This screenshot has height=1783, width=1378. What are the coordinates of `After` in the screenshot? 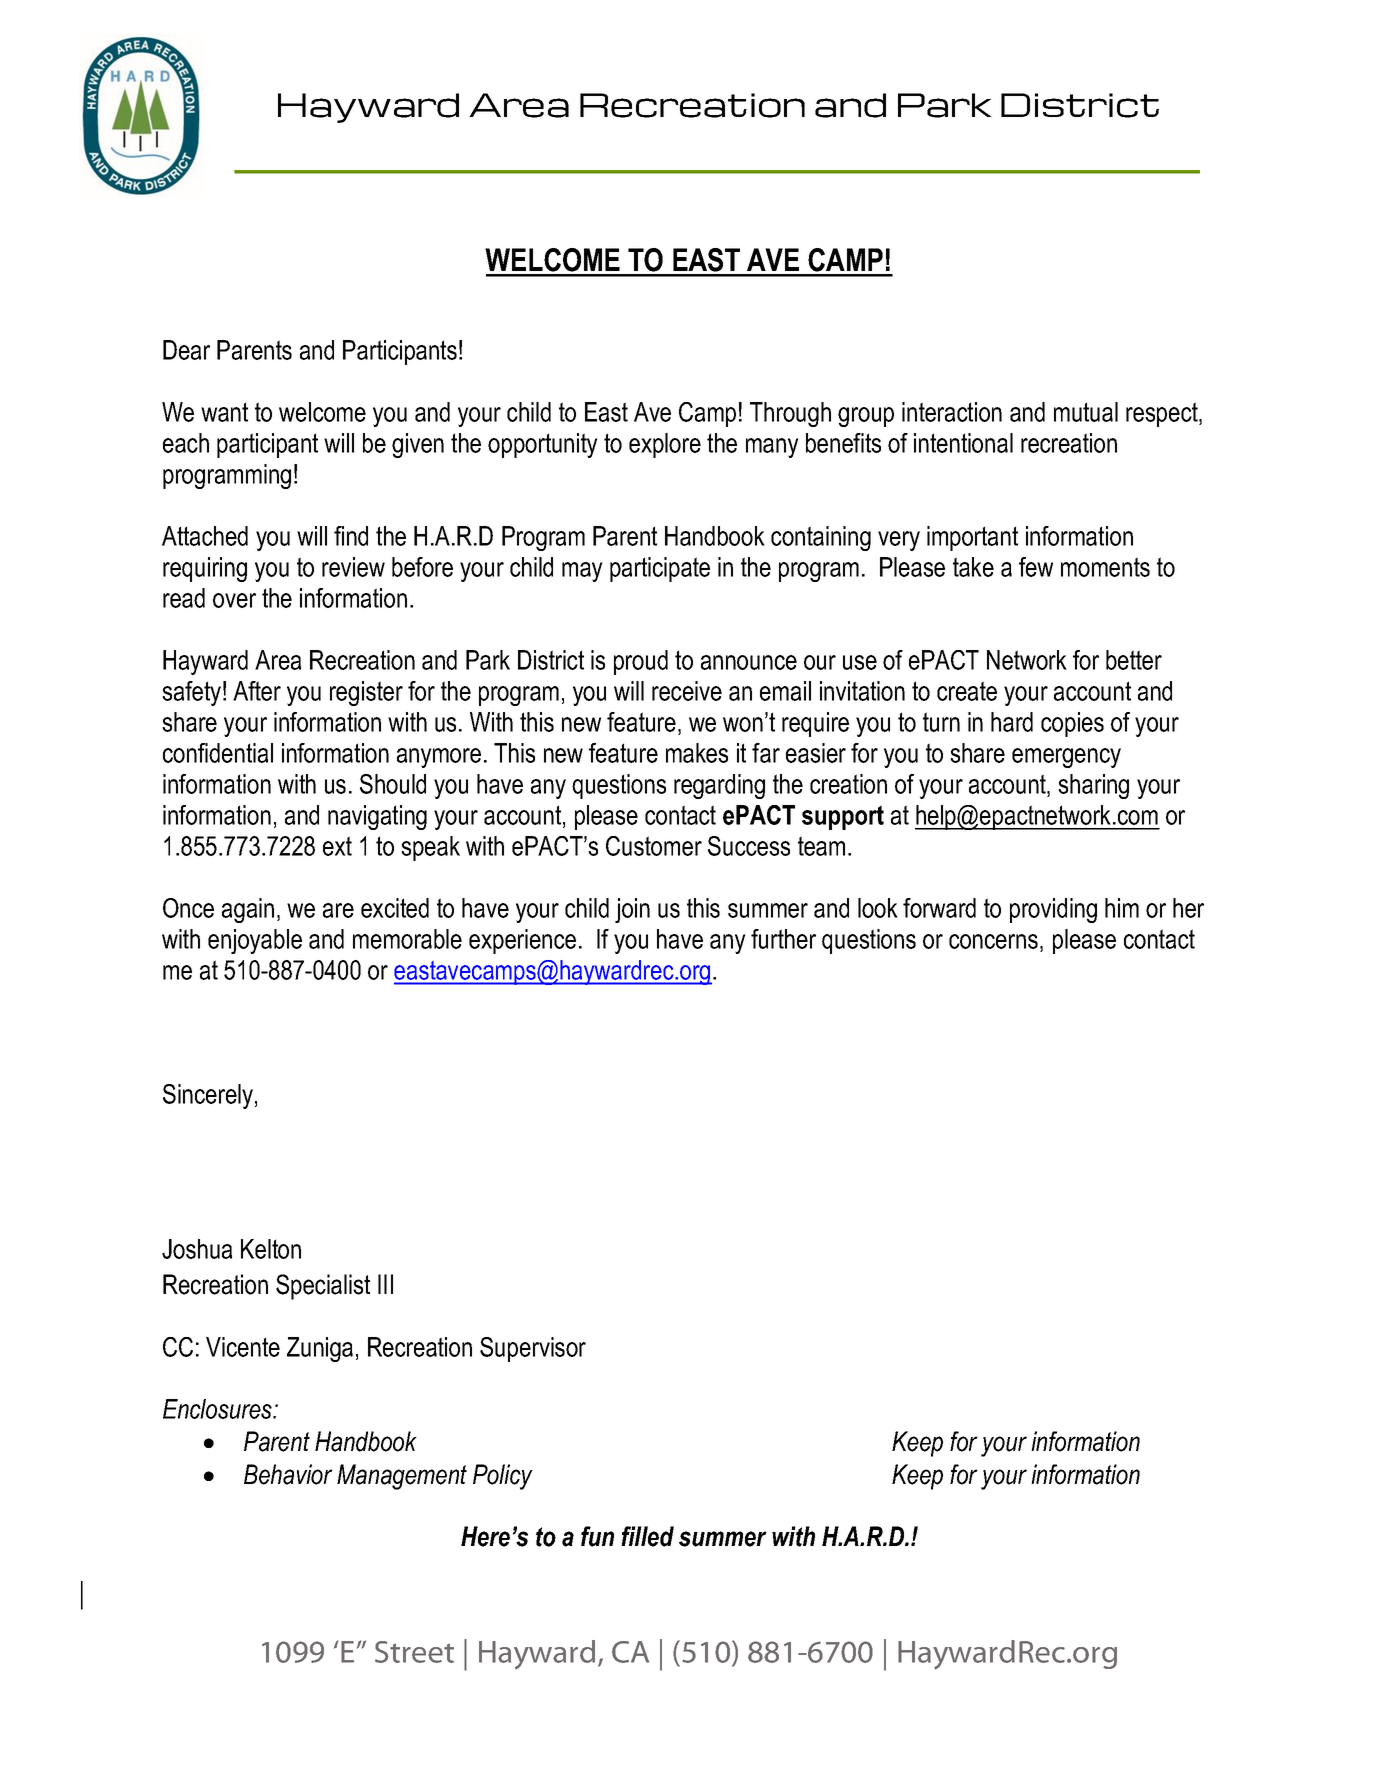 It's located at (257, 691).
